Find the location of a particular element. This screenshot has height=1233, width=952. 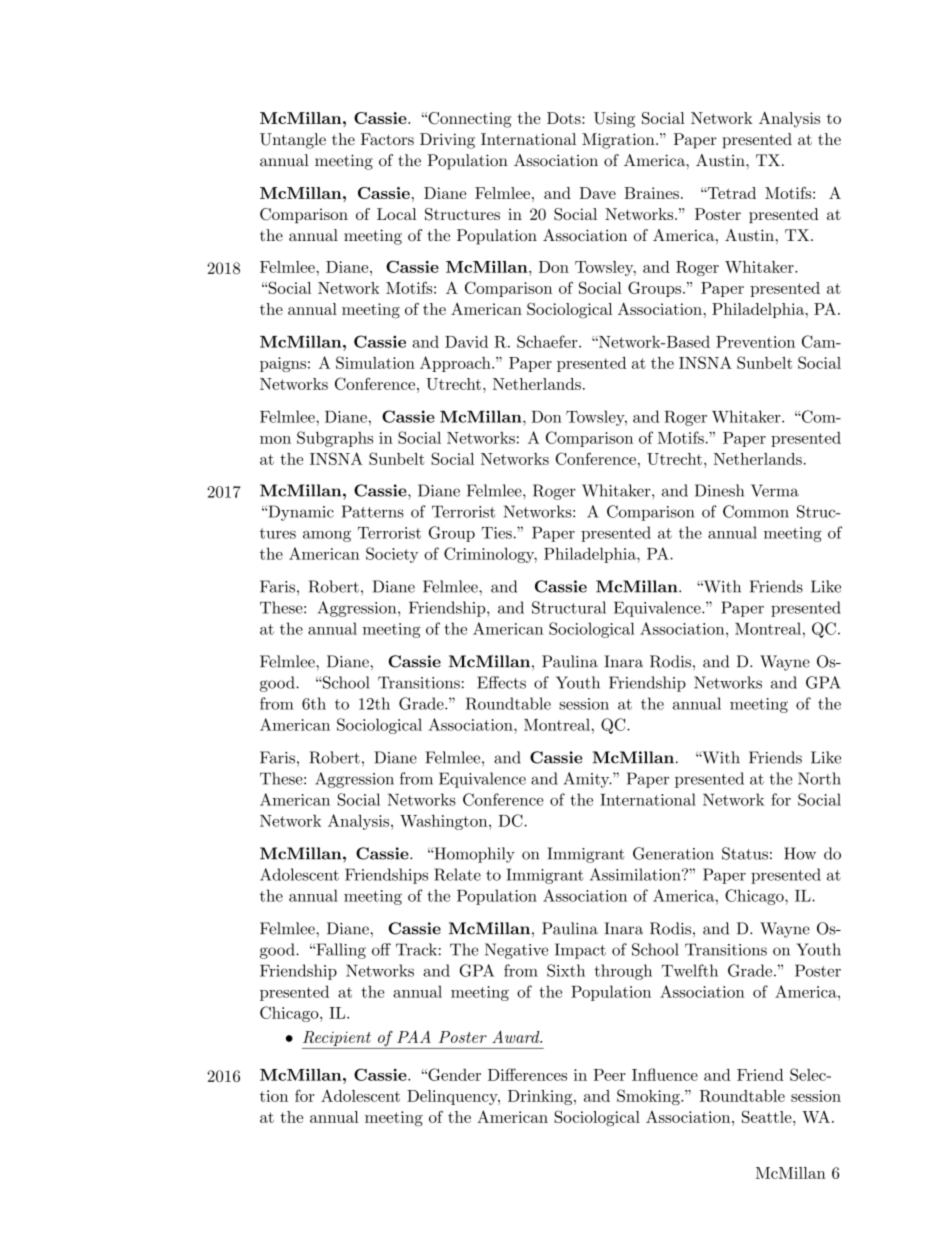

Society is located at coordinates (392, 555).
